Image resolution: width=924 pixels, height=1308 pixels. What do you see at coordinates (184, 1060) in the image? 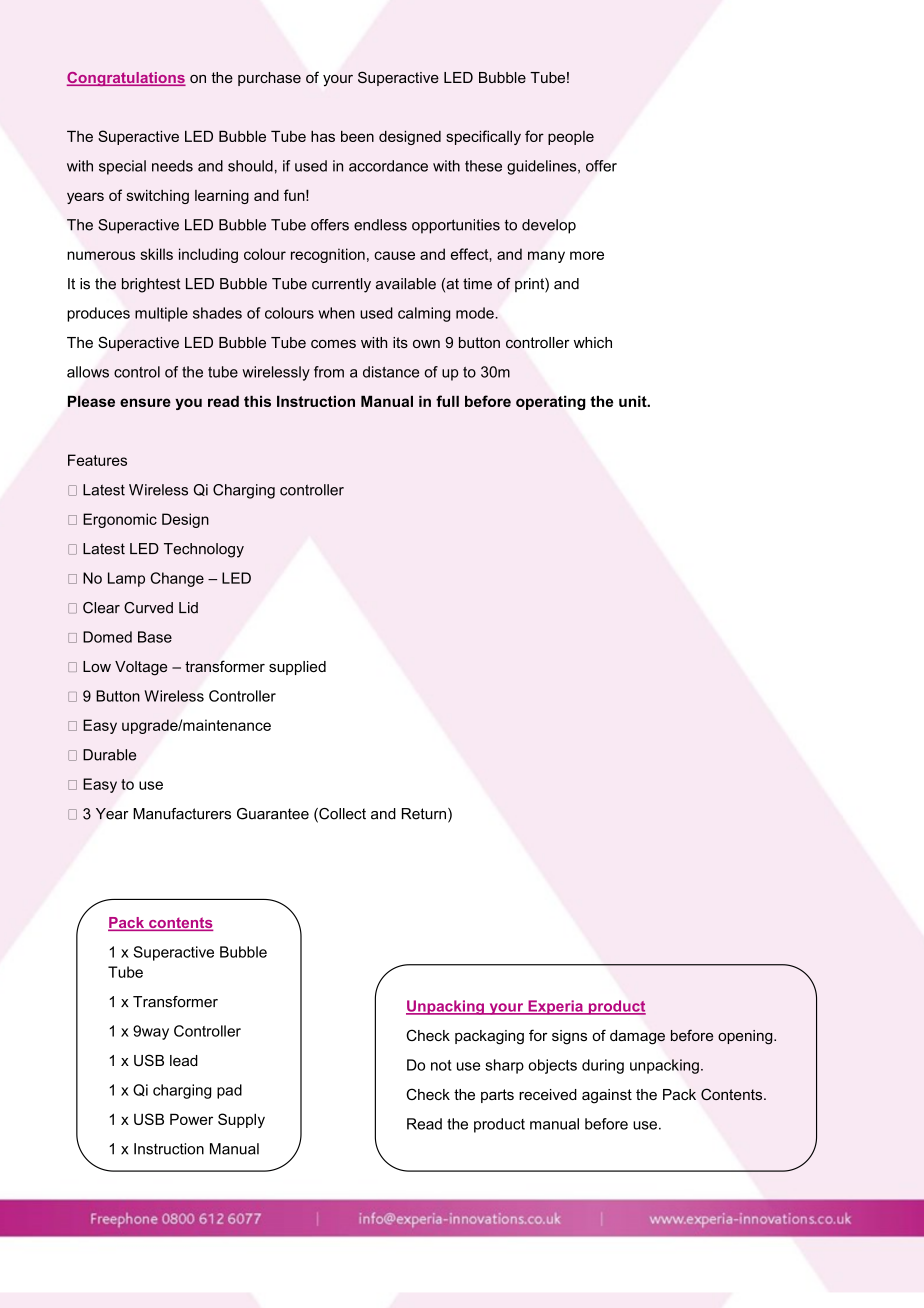
I see `lead` at bounding box center [184, 1060].
